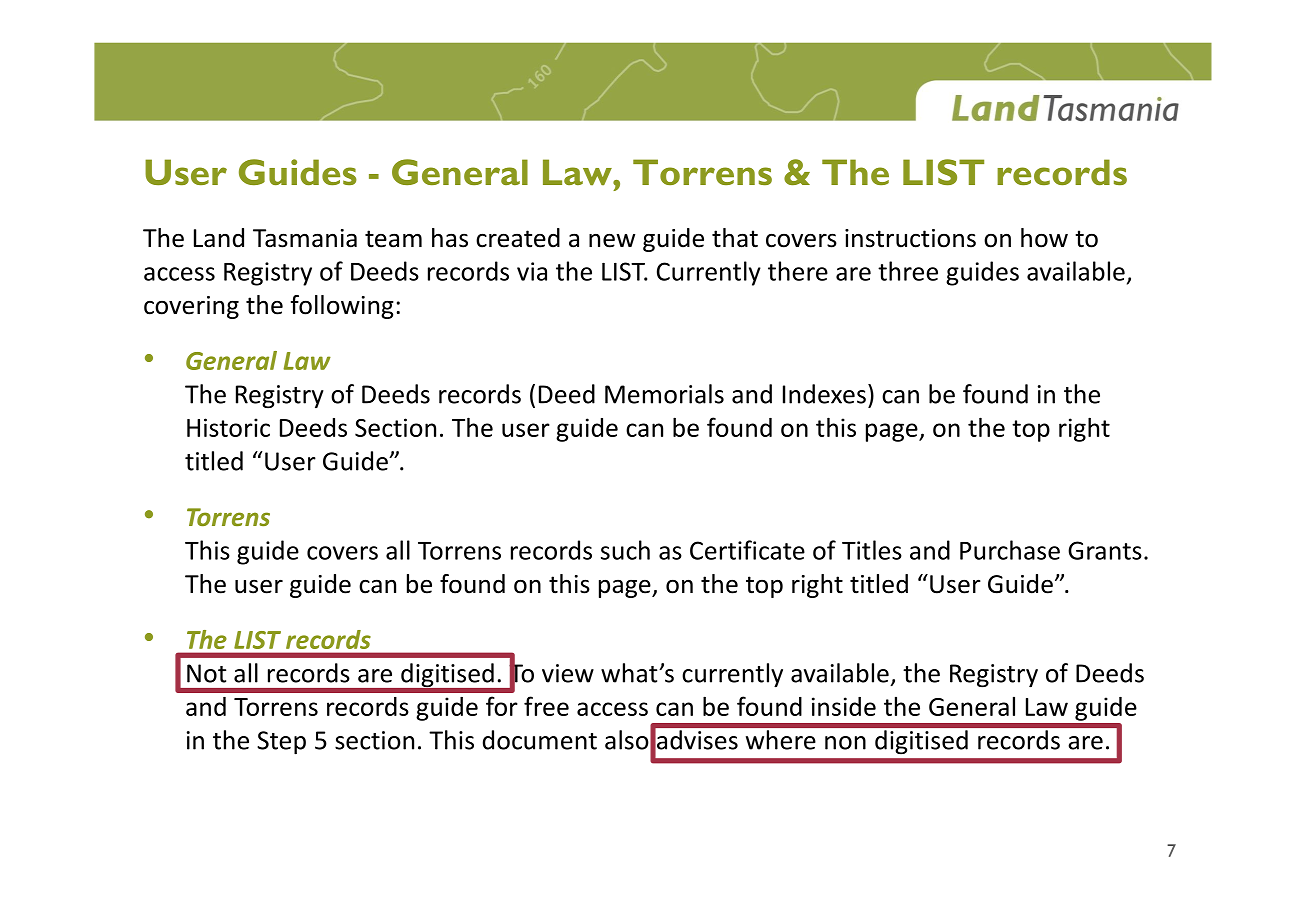 The height and width of the screenshot is (924, 1307). Describe the element at coordinates (305, 238) in the screenshot. I see `Tasmania` at that location.
